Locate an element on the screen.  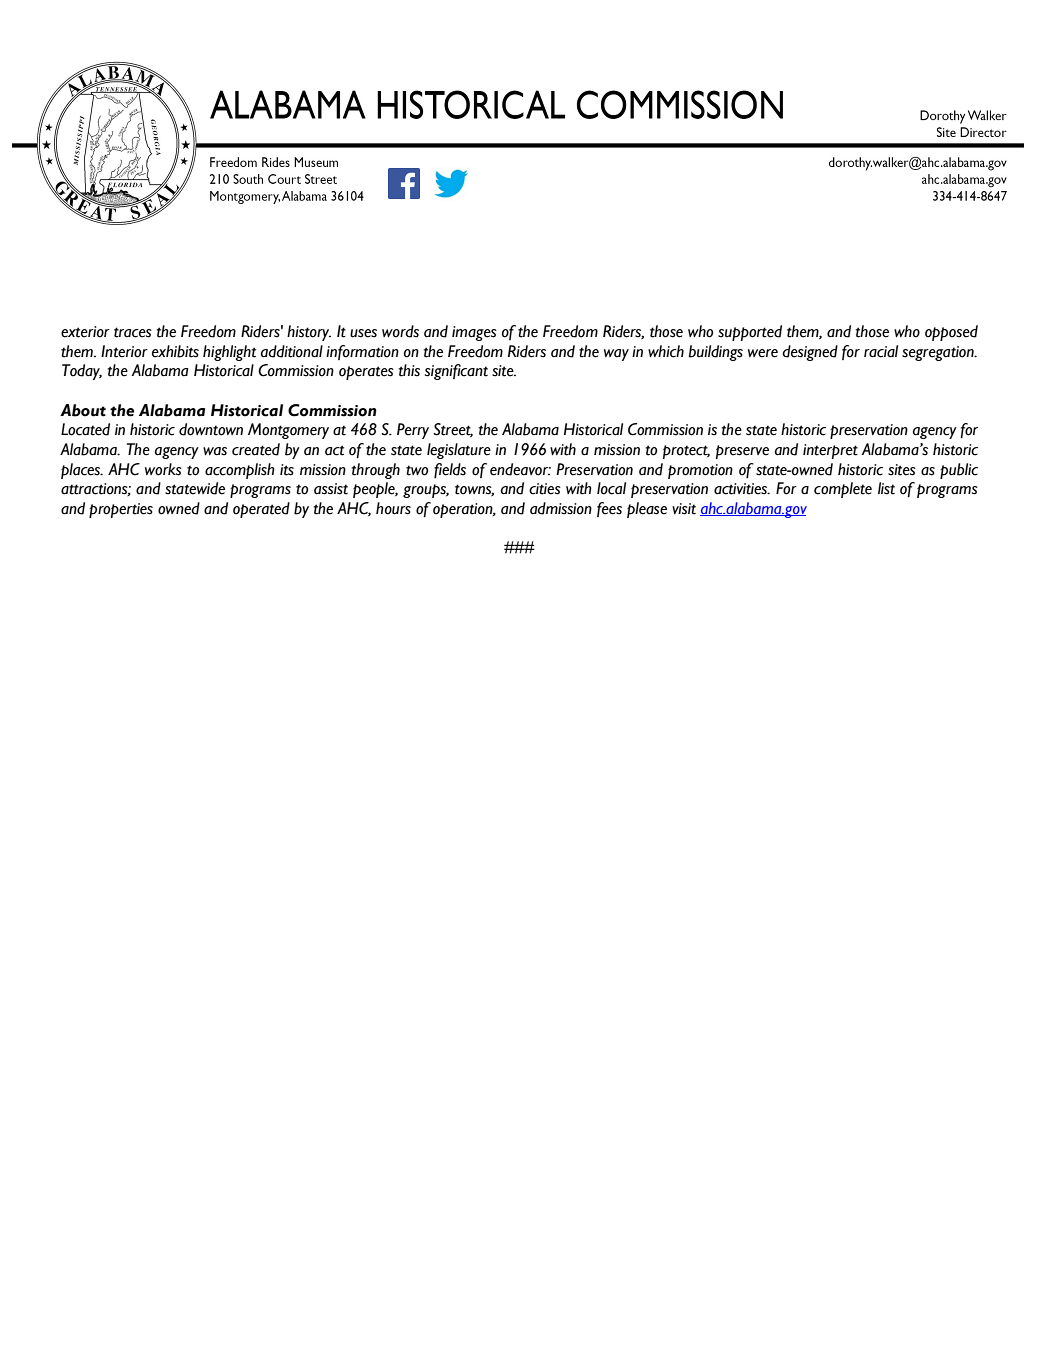
Street is located at coordinates (453, 430).
